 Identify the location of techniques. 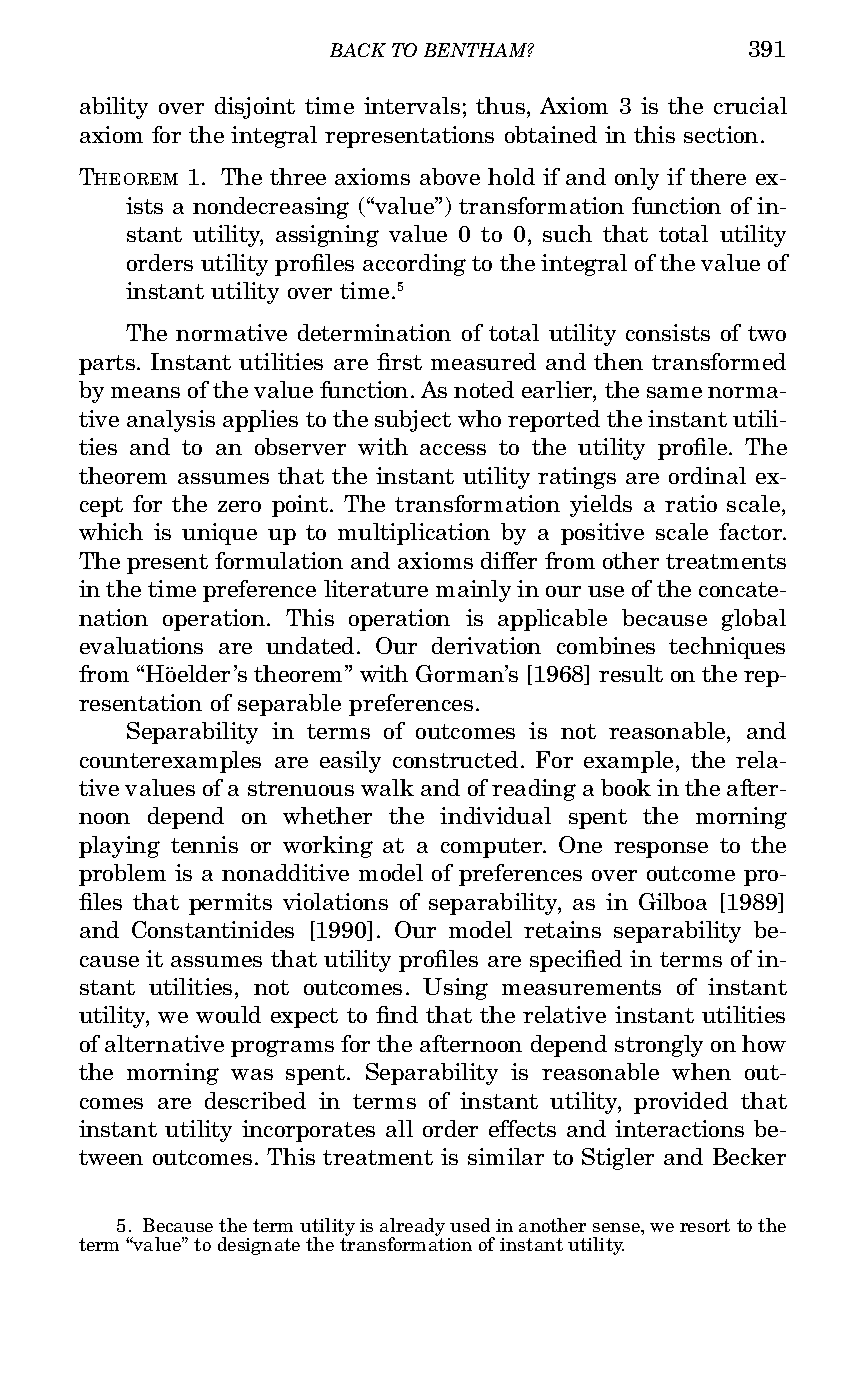
(727, 648).
